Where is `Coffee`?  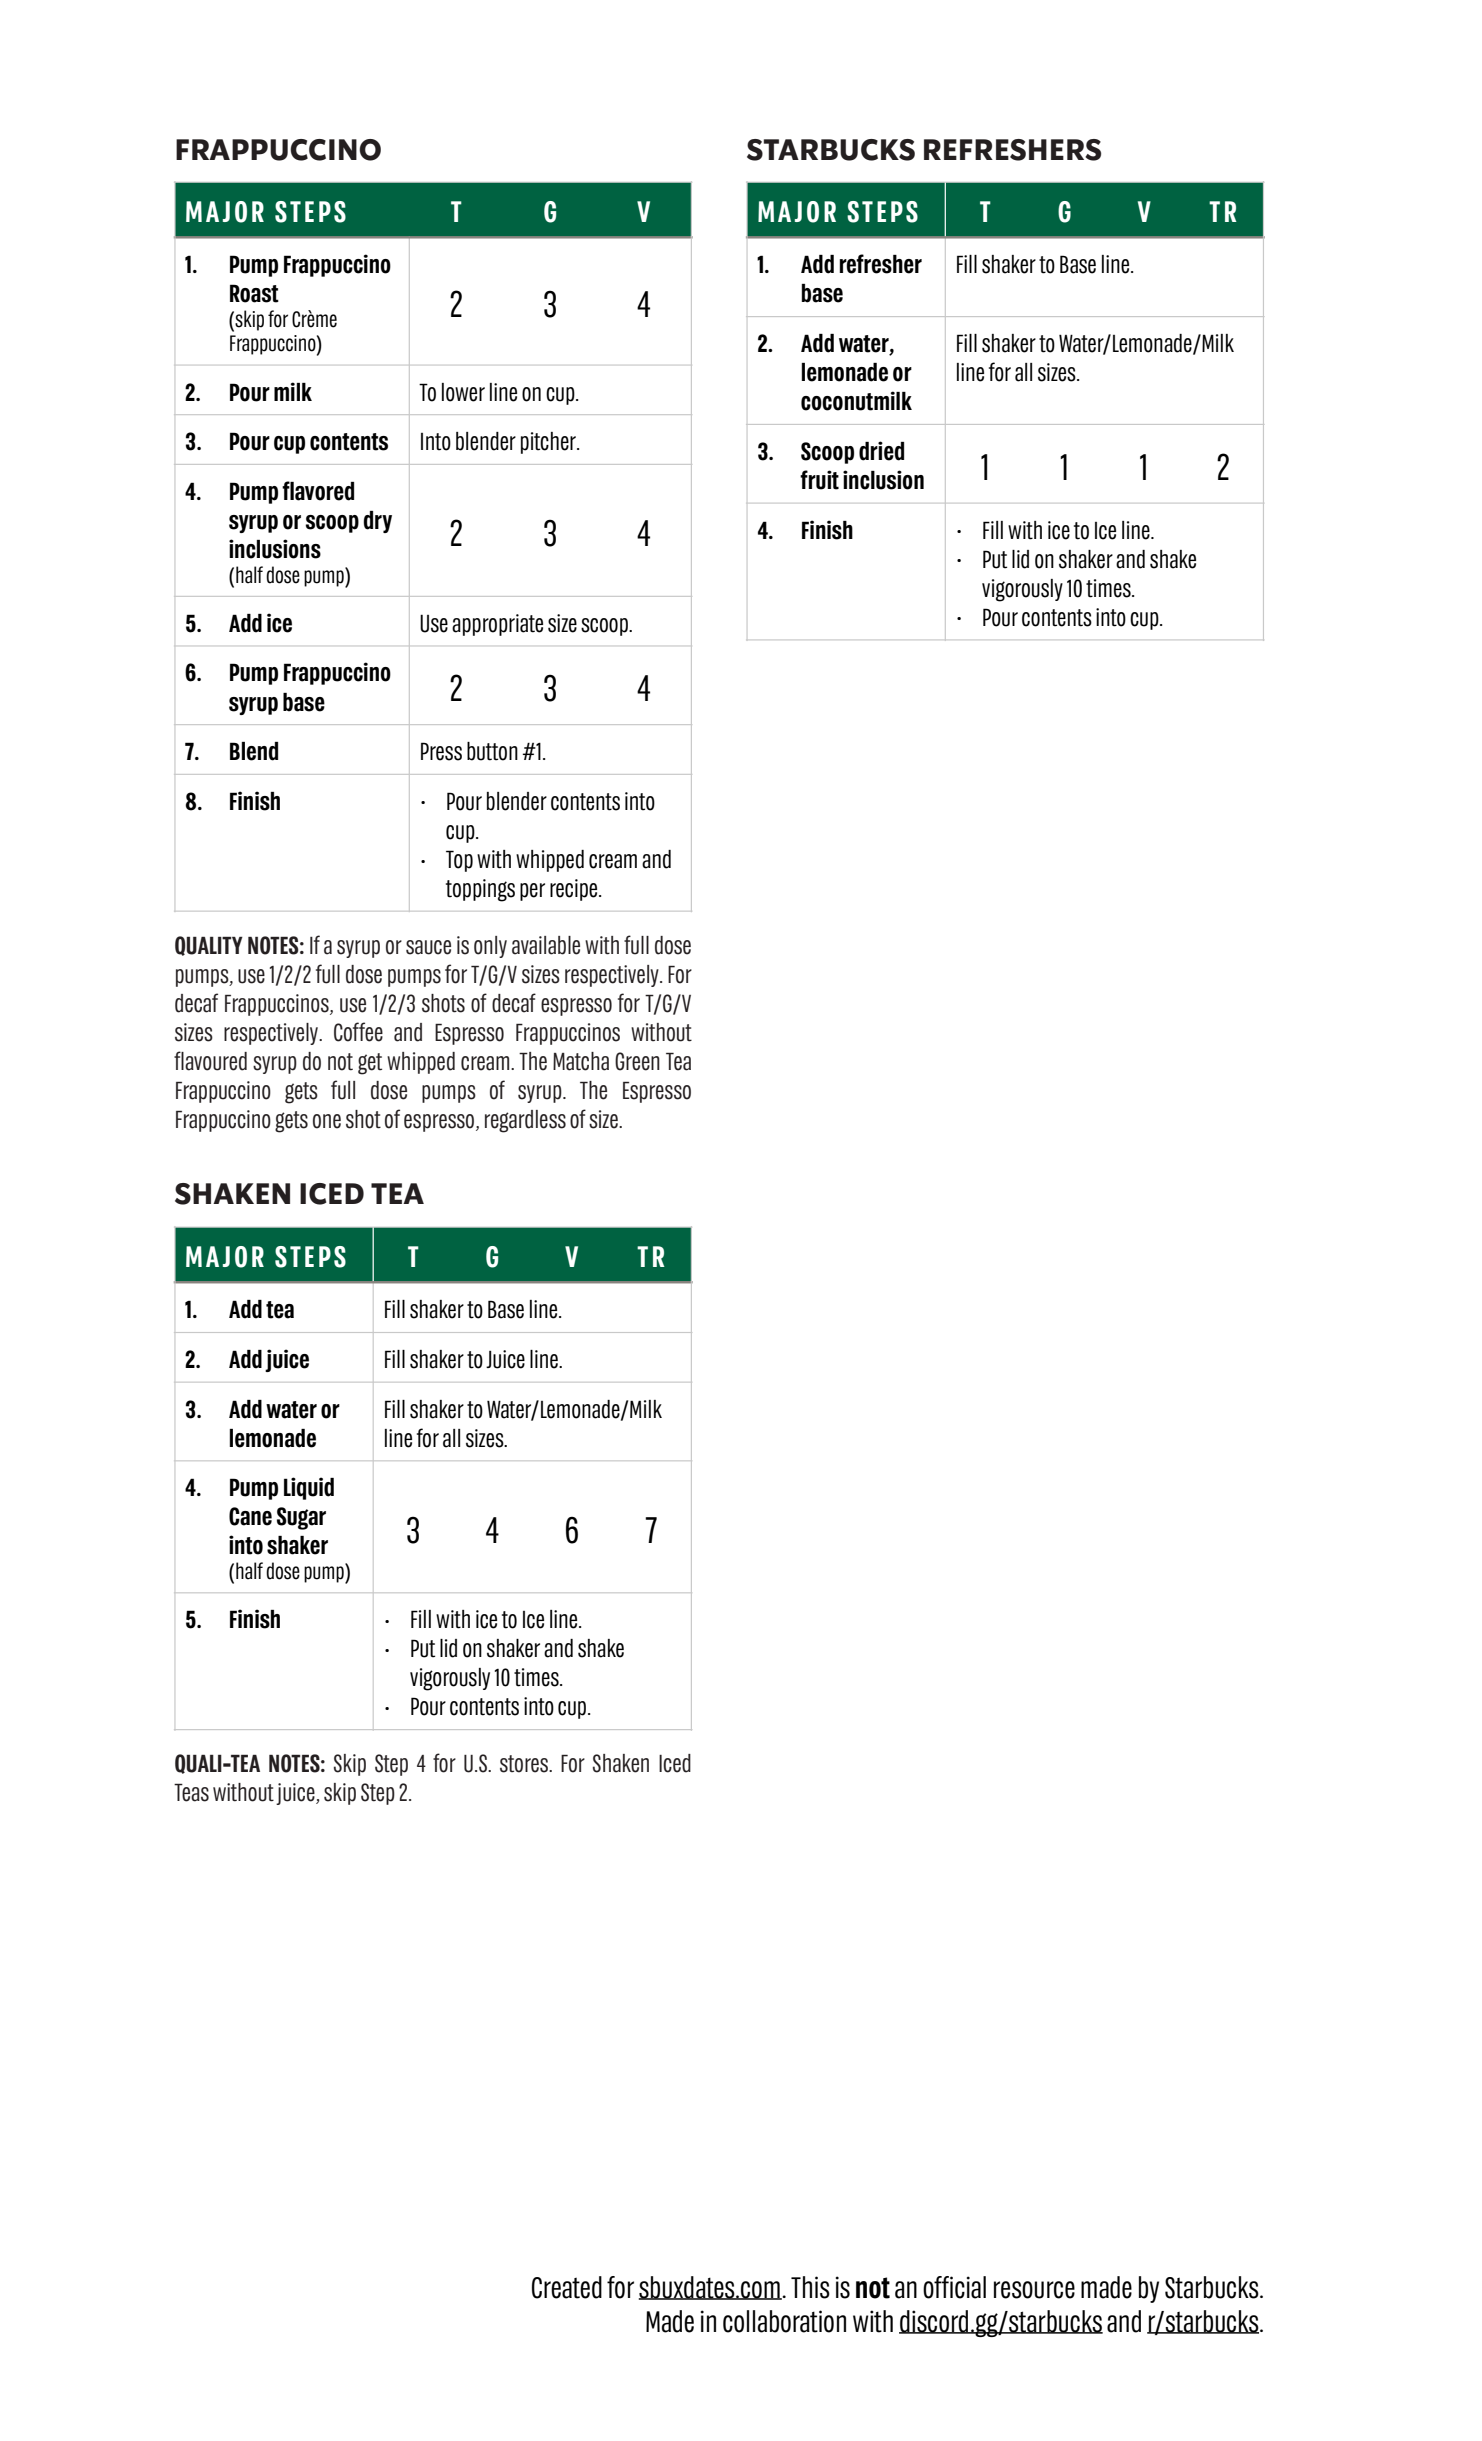
Coffee is located at coordinates (358, 1032).
